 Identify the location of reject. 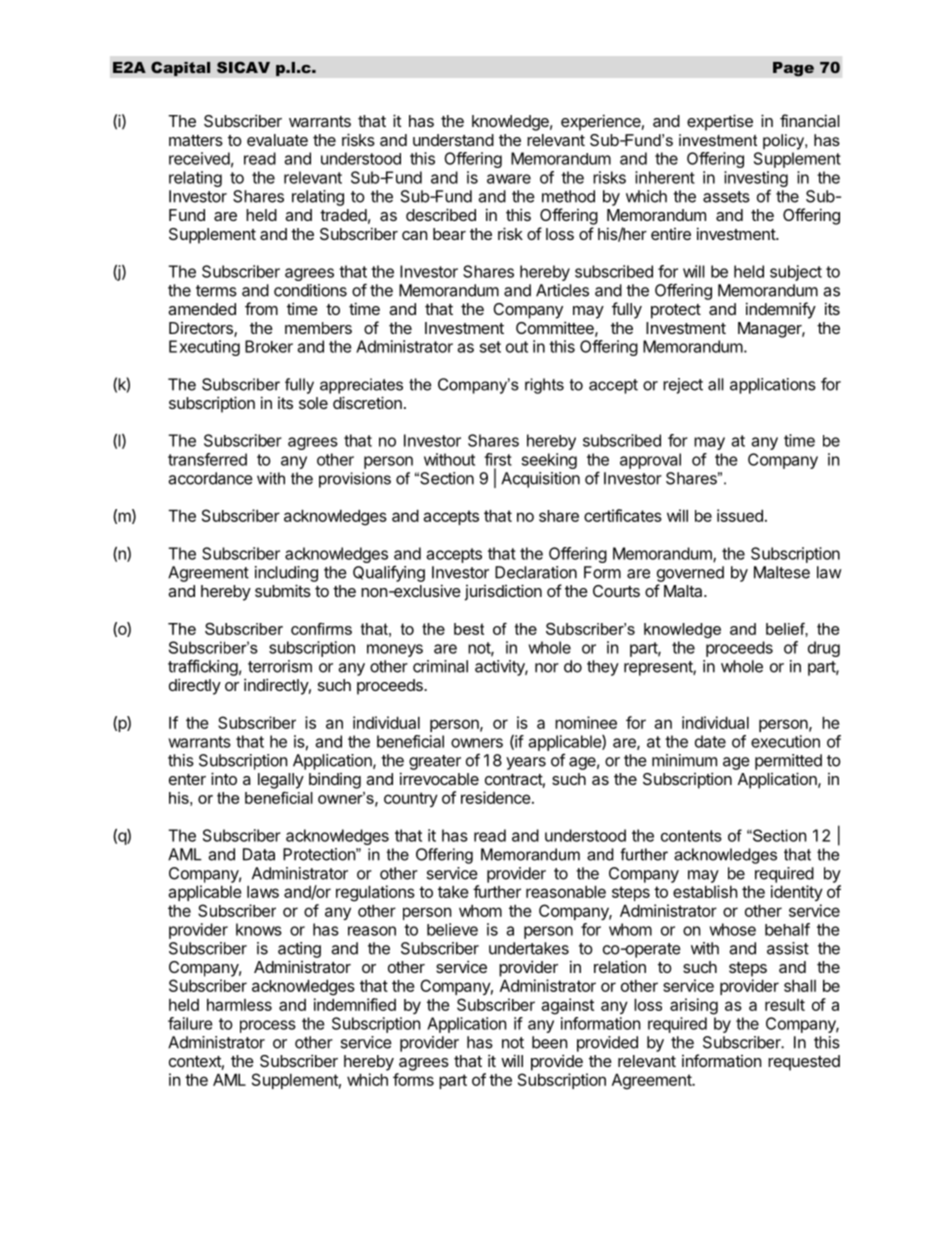
(683, 386).
